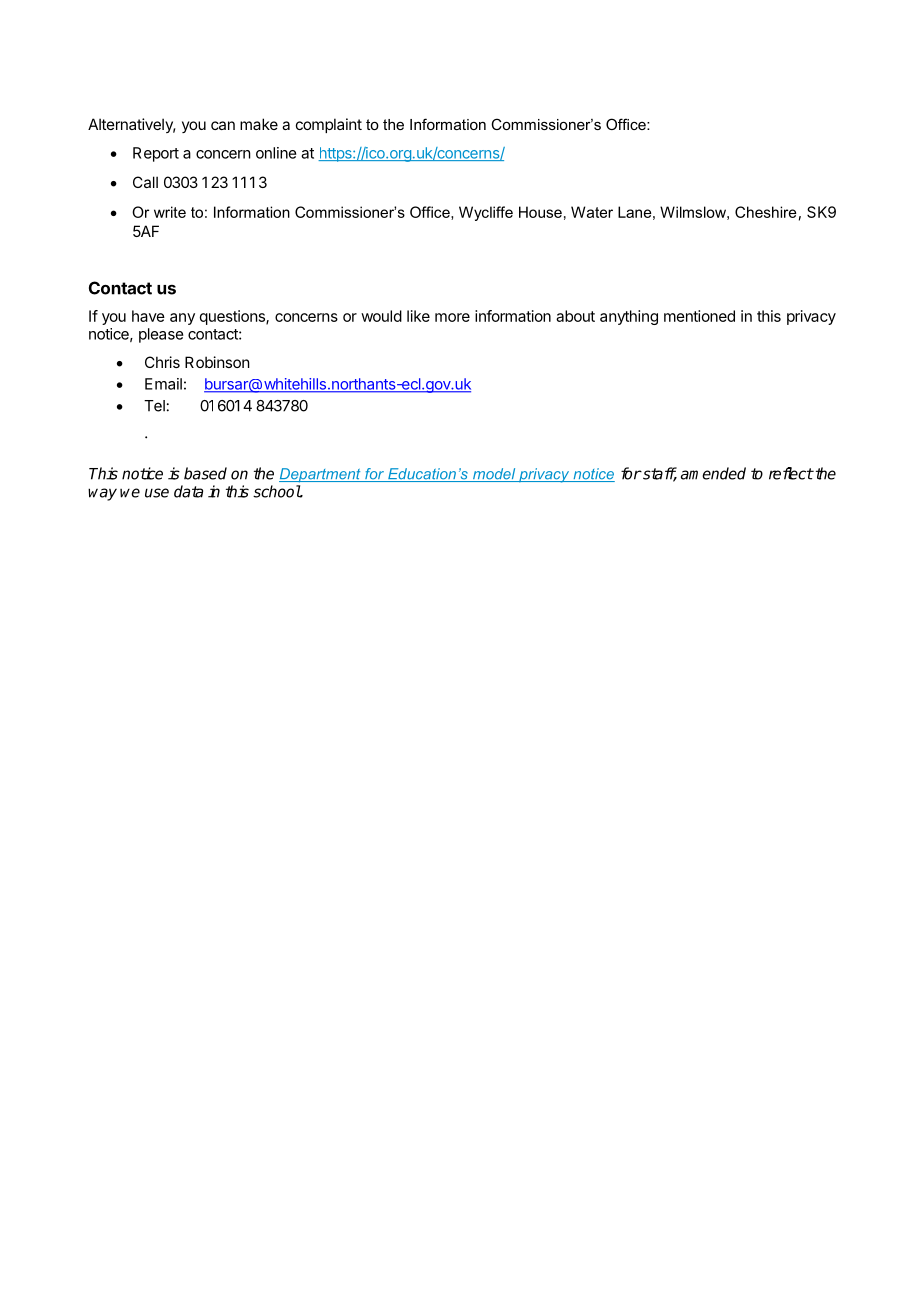  Describe the element at coordinates (217, 362) in the screenshot. I see `Robinson` at that location.
